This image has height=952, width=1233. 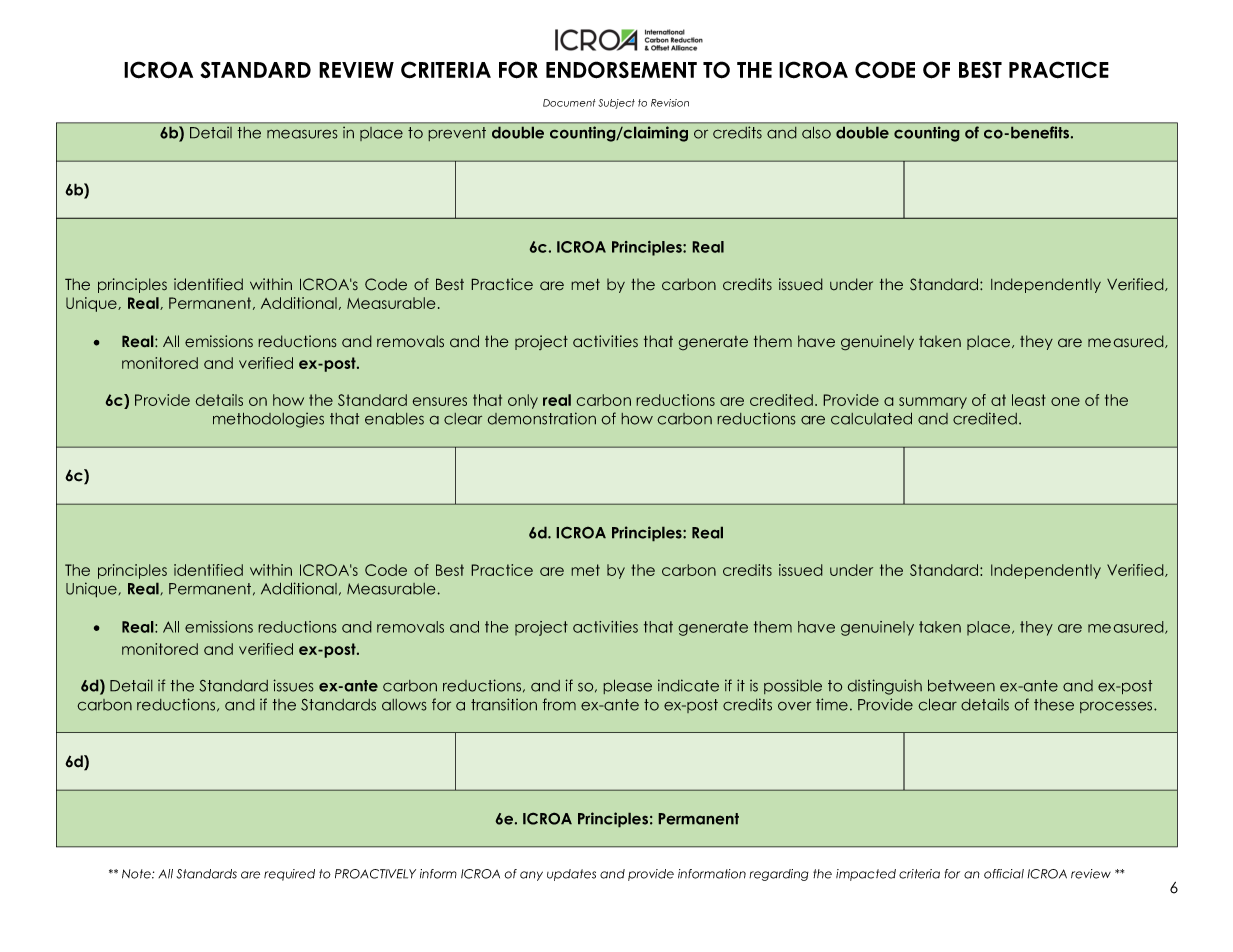 I want to click on methodologies, so click(x=268, y=420).
